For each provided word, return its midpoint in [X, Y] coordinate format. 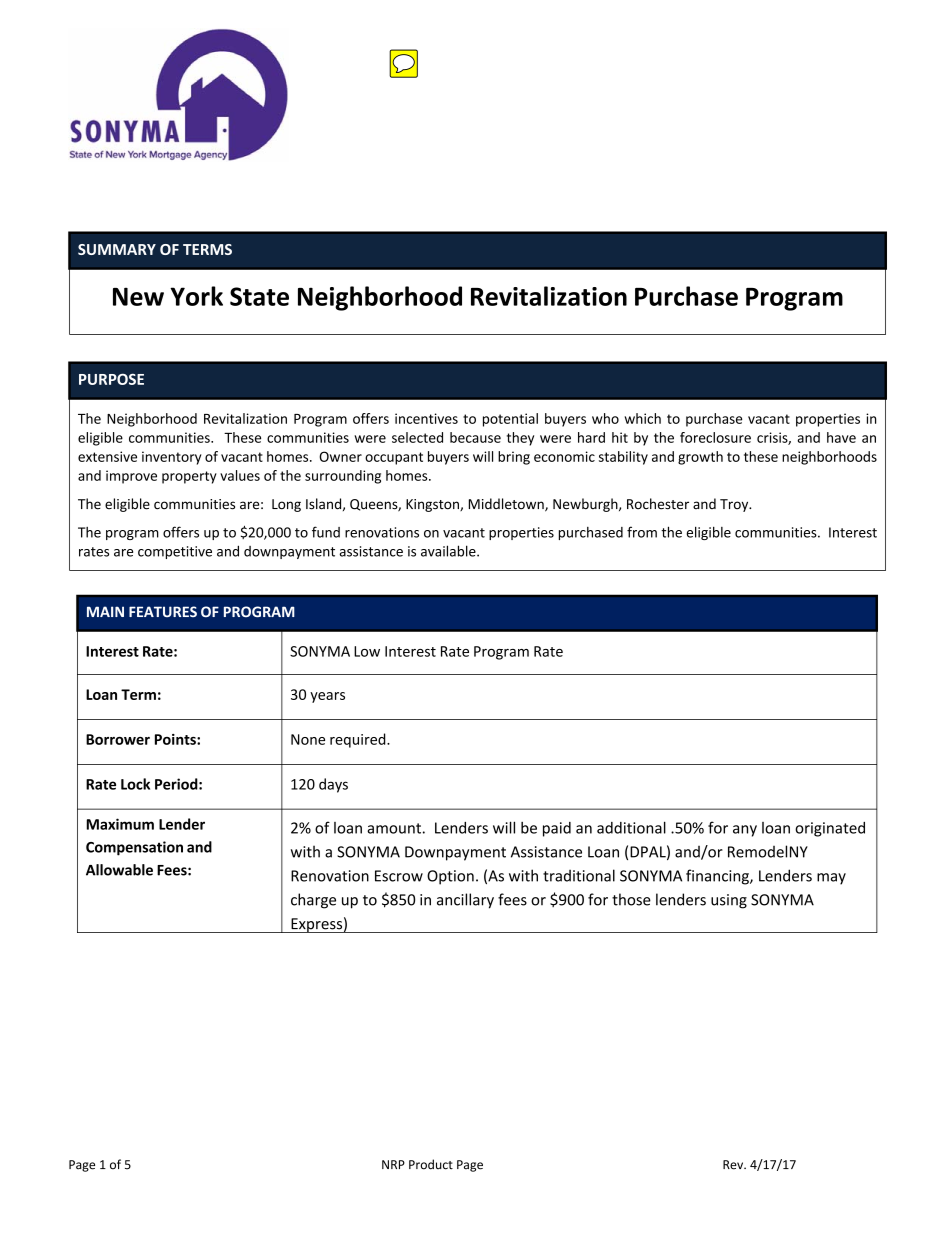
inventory [172, 458]
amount [394, 828]
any [745, 831]
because [475, 437]
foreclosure [715, 437]
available [449, 551]
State [259, 296]
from [642, 532]
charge [313, 901]
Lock [135, 784]
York [196, 296]
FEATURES [163, 611]
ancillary [465, 901]
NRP [393, 1164]
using [729, 901]
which [642, 418]
